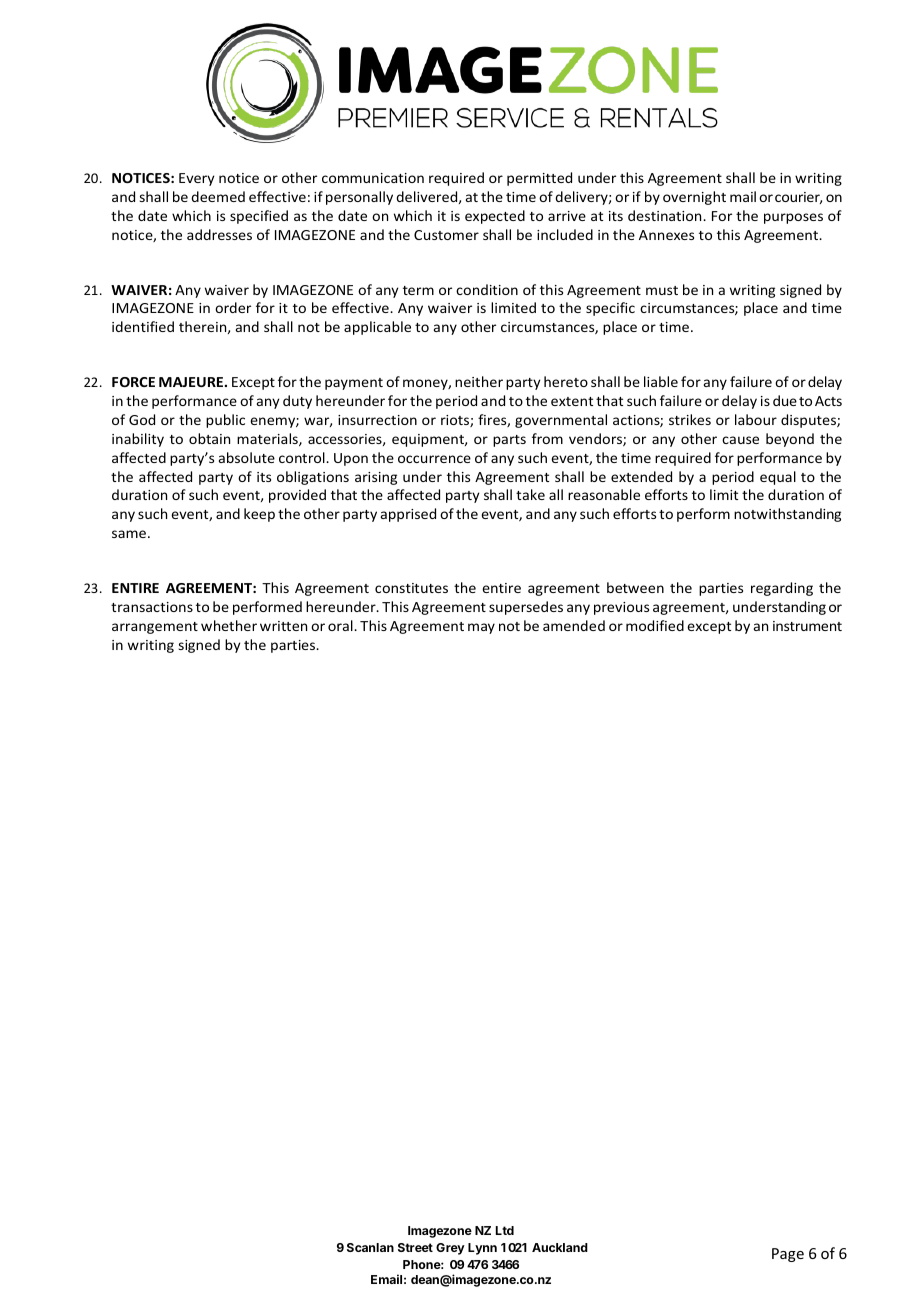 The height and width of the screenshot is (1308, 924). What do you see at coordinates (481, 628) in the screenshot?
I see `may` at bounding box center [481, 628].
